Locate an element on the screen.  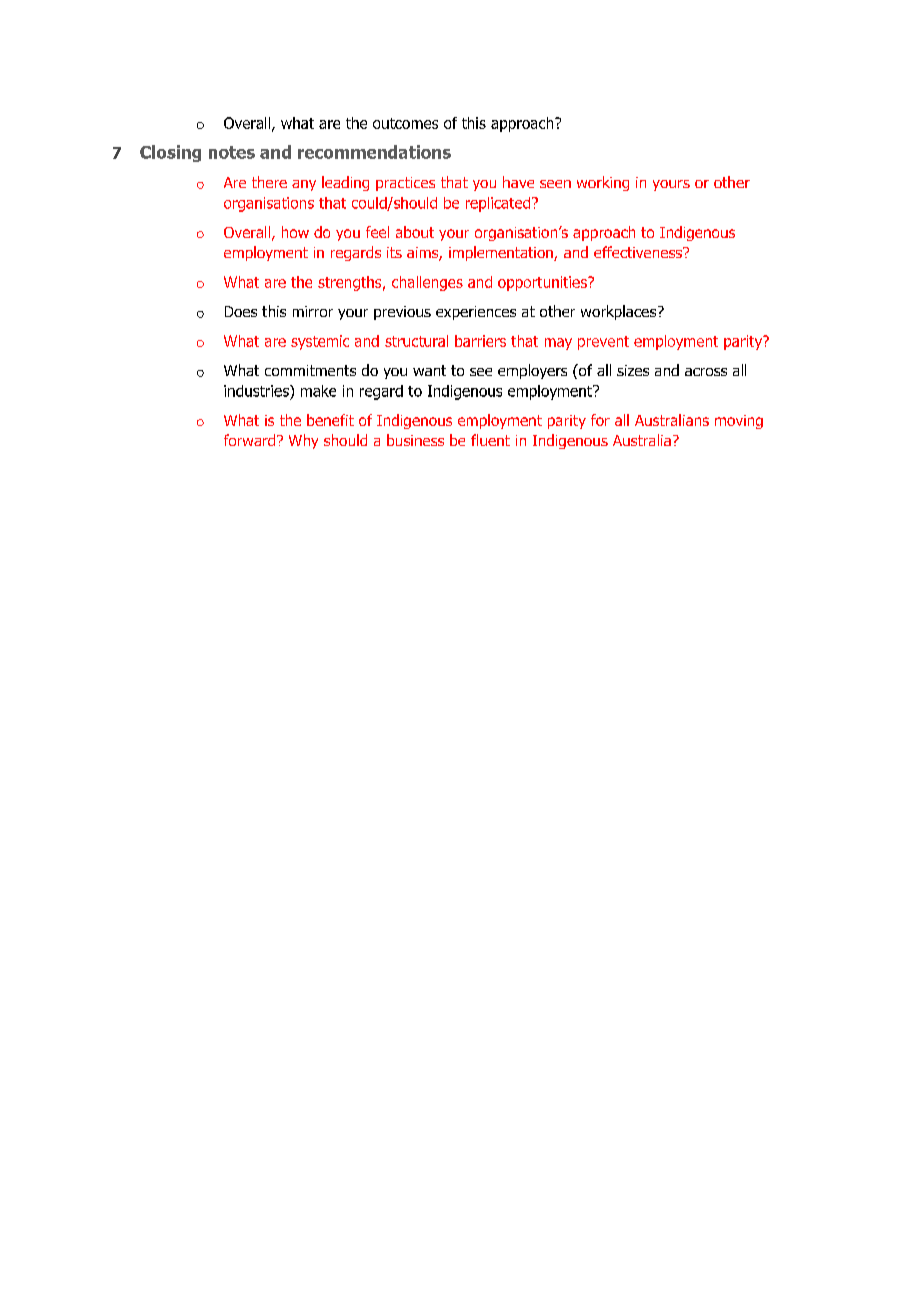
fluent is located at coordinates (490, 440).
